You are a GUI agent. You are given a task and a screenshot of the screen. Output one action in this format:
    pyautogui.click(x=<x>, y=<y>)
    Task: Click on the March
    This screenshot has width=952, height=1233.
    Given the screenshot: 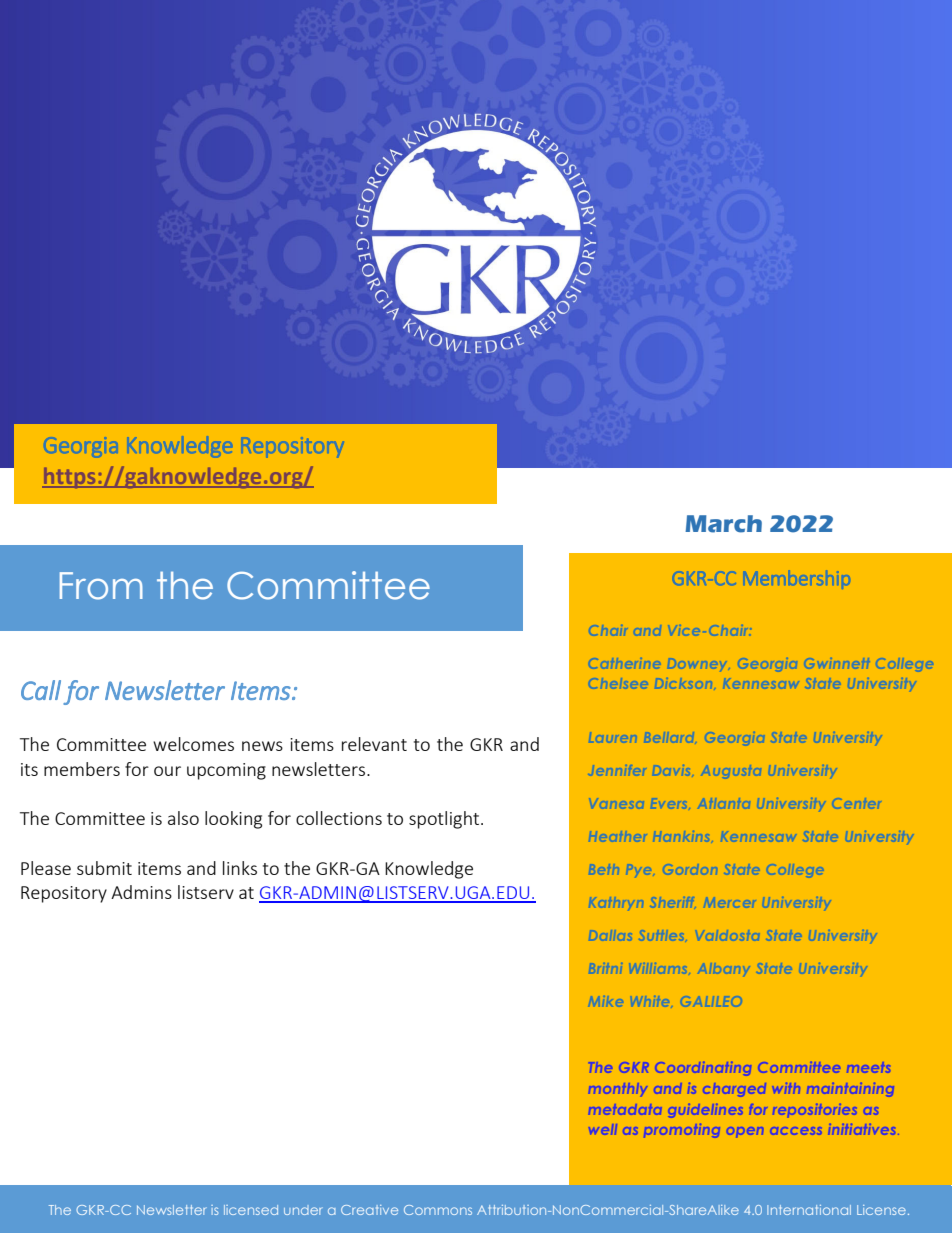 What is the action you would take?
    pyautogui.click(x=723, y=524)
